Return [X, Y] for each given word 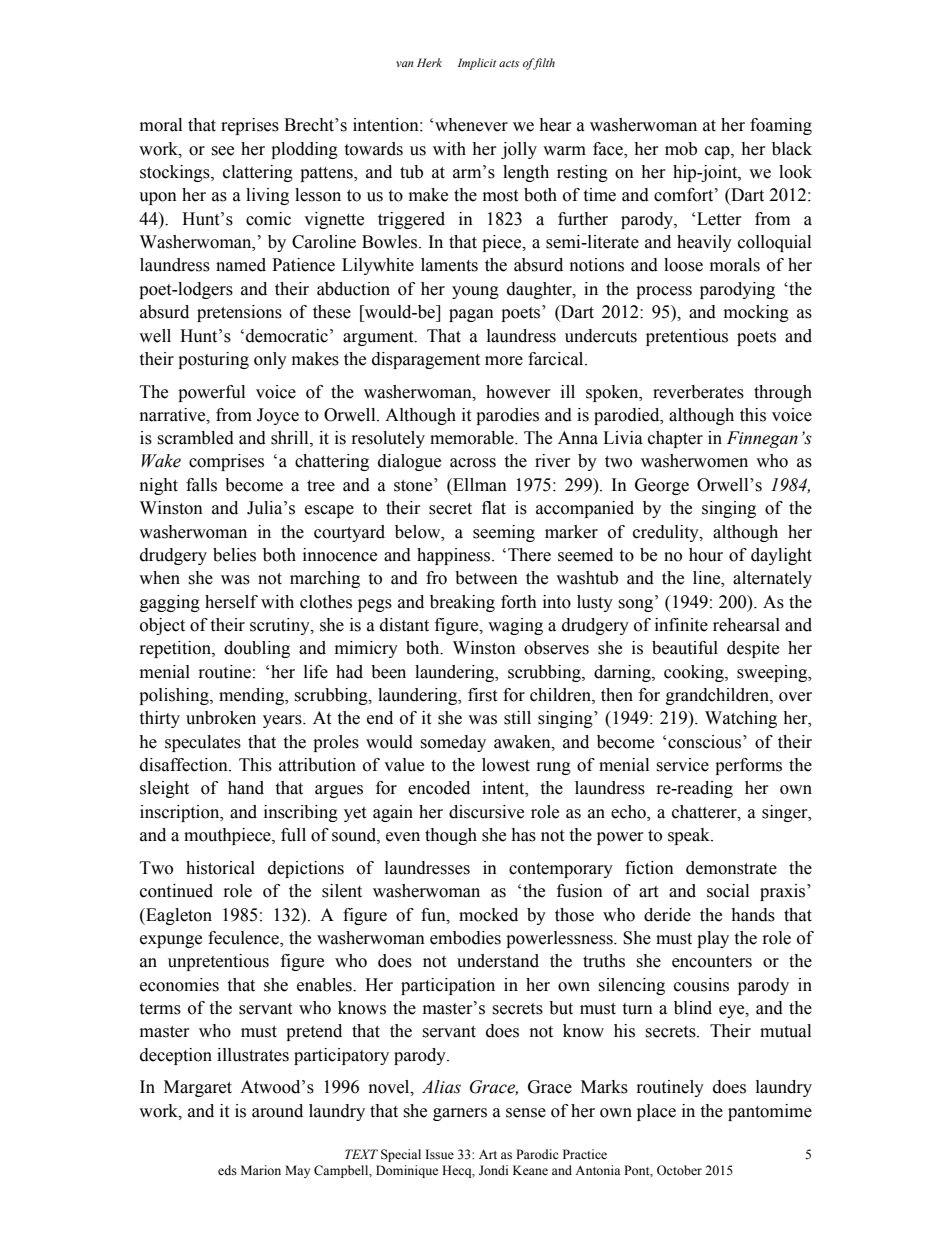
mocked [488, 915]
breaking [462, 603]
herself [231, 602]
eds [227, 1170]
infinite [681, 625]
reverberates [698, 392]
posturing [213, 360]
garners [460, 1114]
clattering [258, 173]
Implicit [477, 64]
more [504, 361]
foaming [781, 126]
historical [220, 868]
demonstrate [731, 868]
